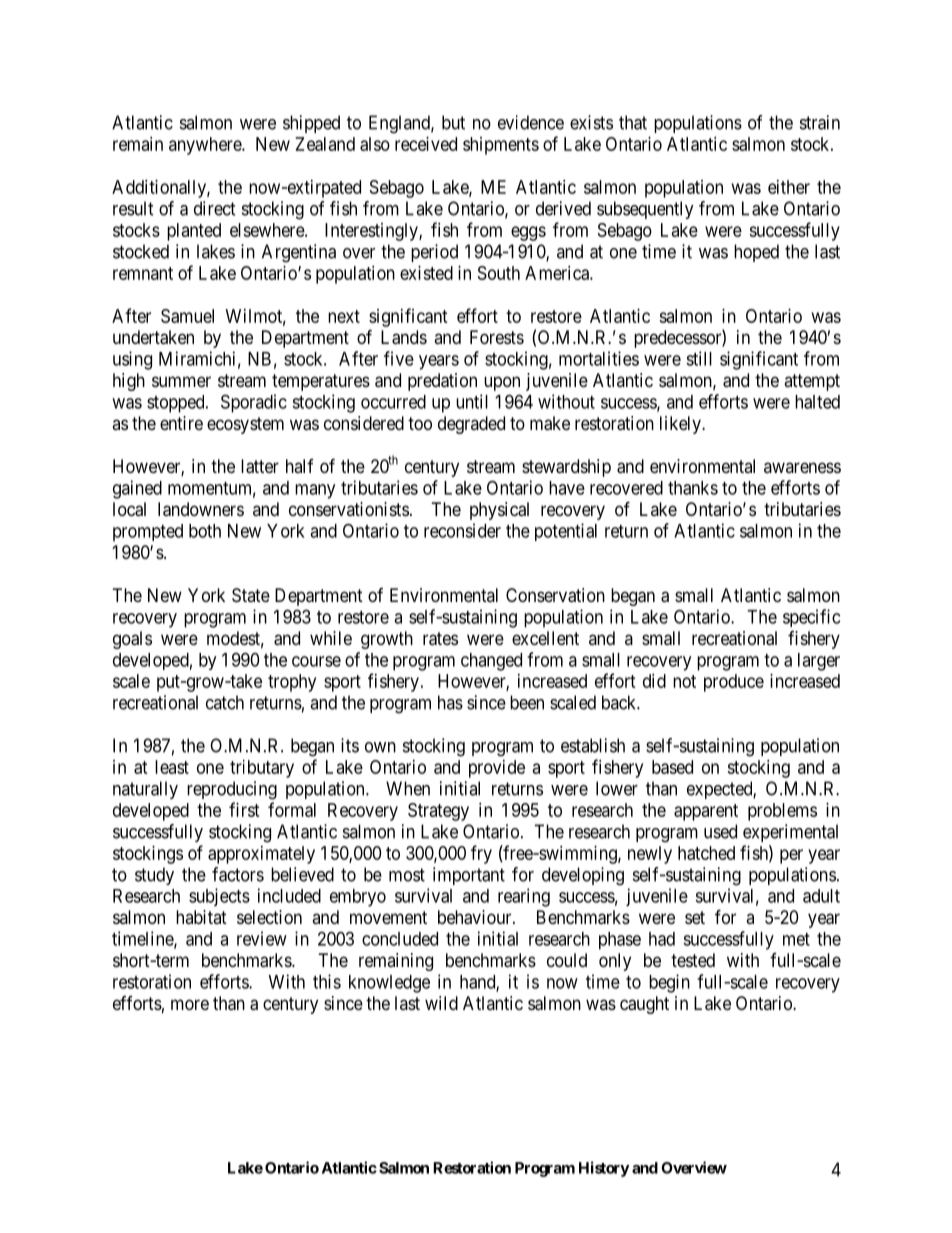  Describe the element at coordinates (190, 1004) in the screenshot. I see `more` at that location.
